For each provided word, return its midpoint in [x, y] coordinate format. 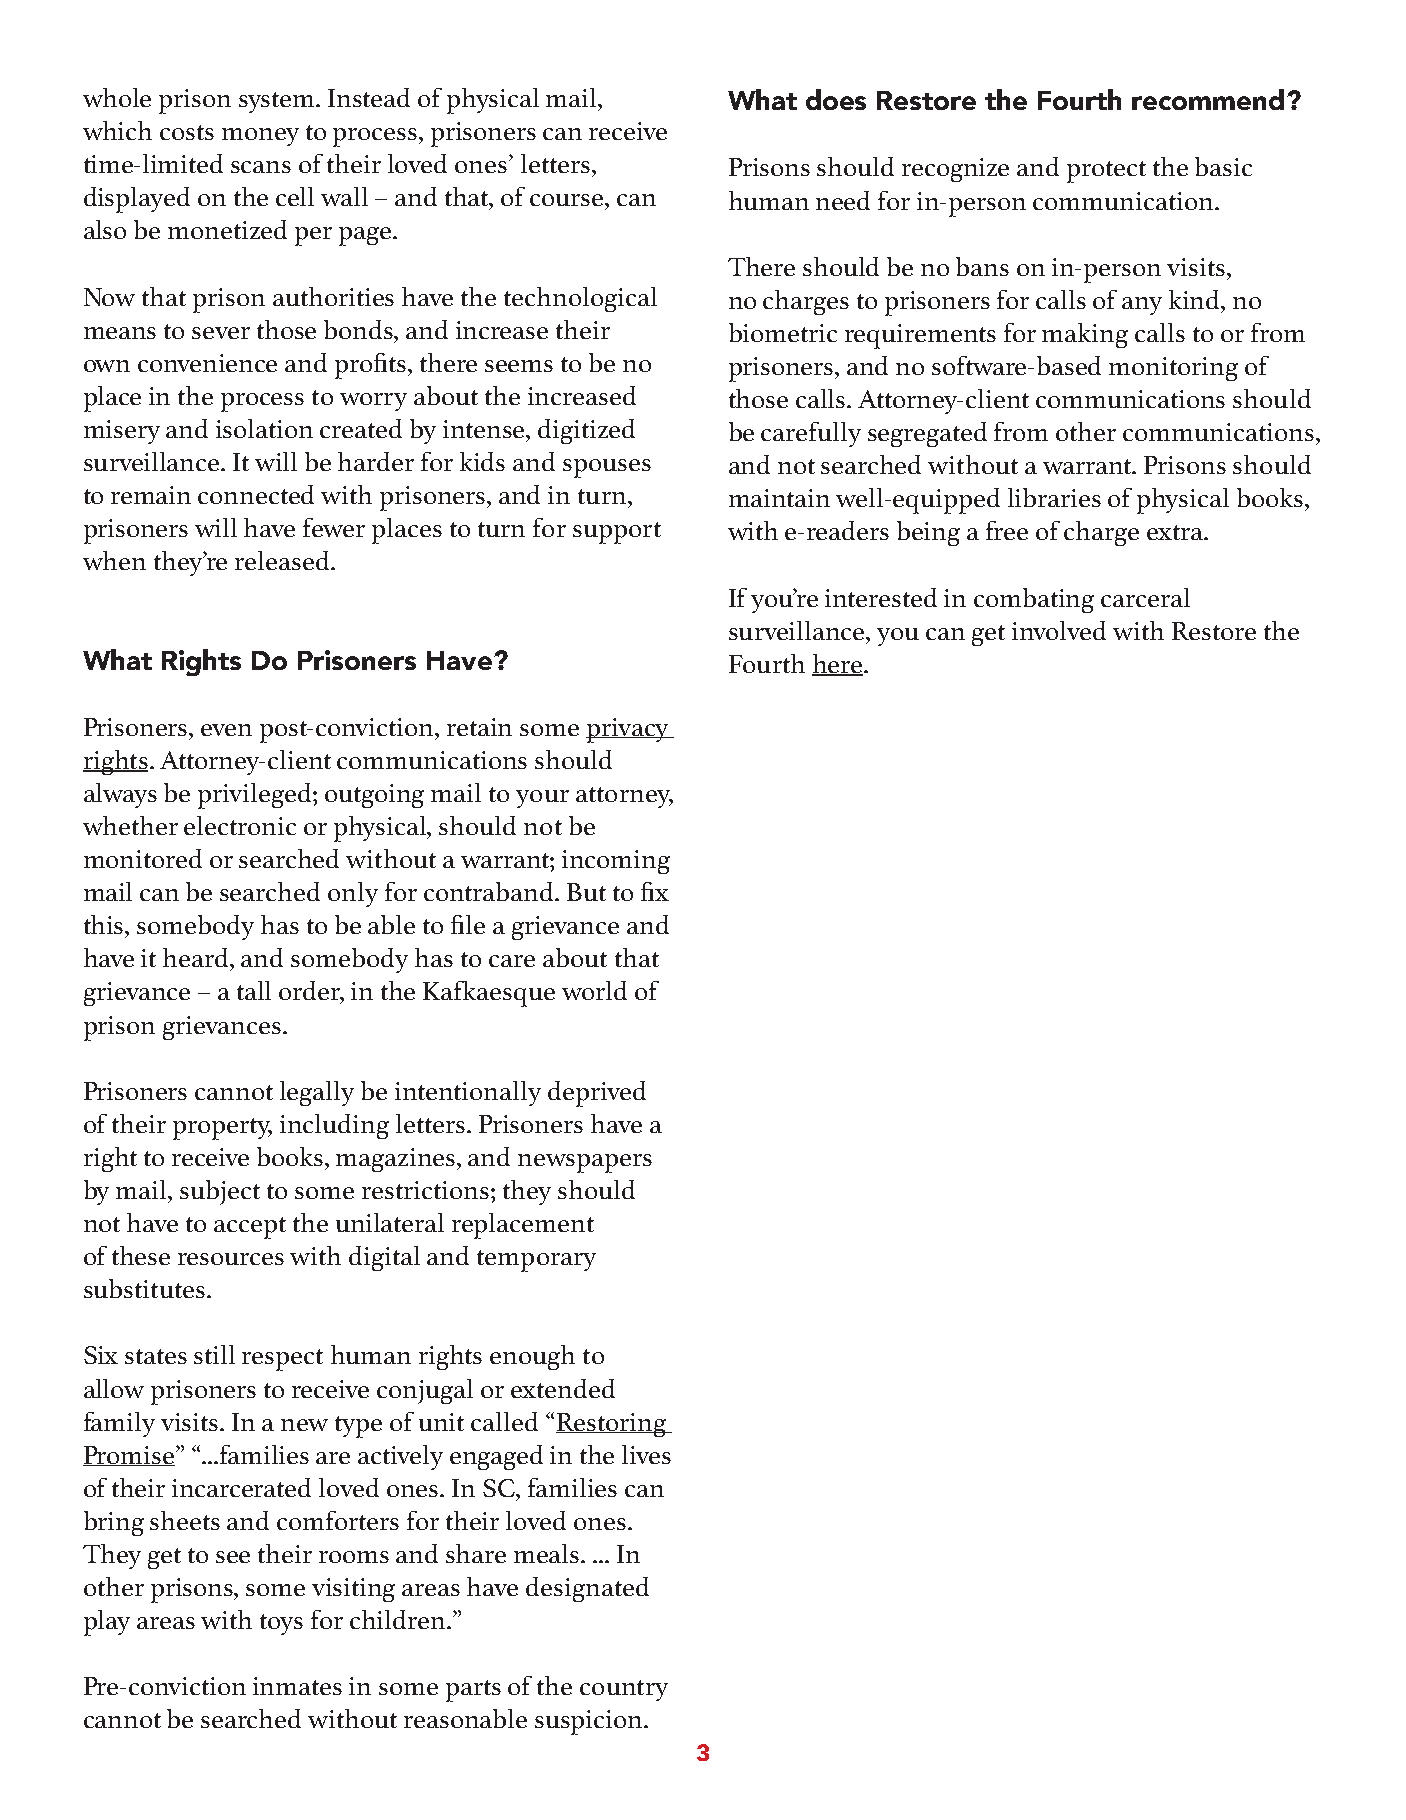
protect [1106, 172]
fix [655, 891]
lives [646, 1454]
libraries [1054, 497]
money [260, 137]
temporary [536, 1261]
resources [231, 1259]
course [568, 200]
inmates [297, 1686]
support [617, 533]
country [624, 1690]
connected [256, 494]
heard [197, 957]
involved [1059, 630]
